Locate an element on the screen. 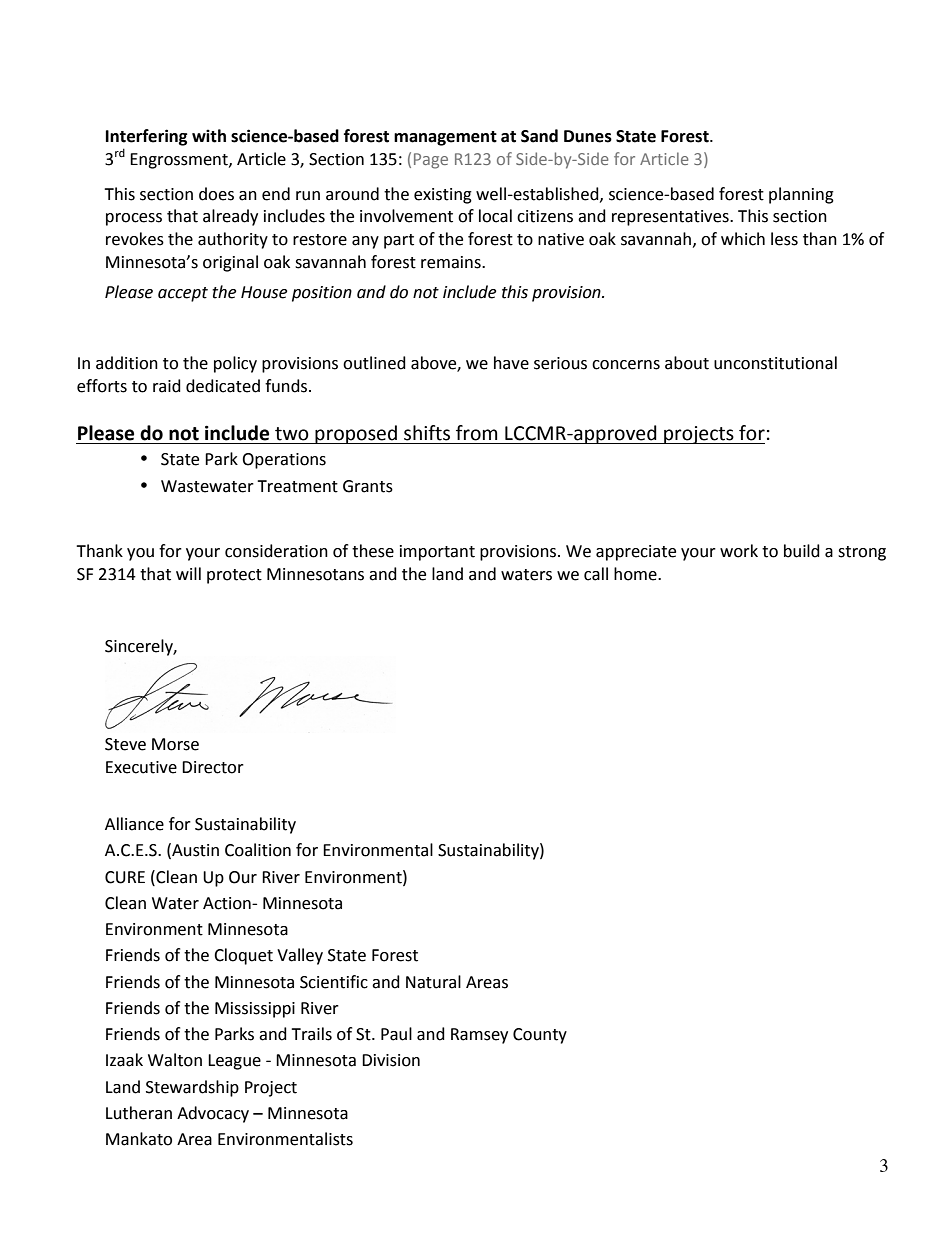 This screenshot has height=1233, width=952. planning is located at coordinates (801, 195).
